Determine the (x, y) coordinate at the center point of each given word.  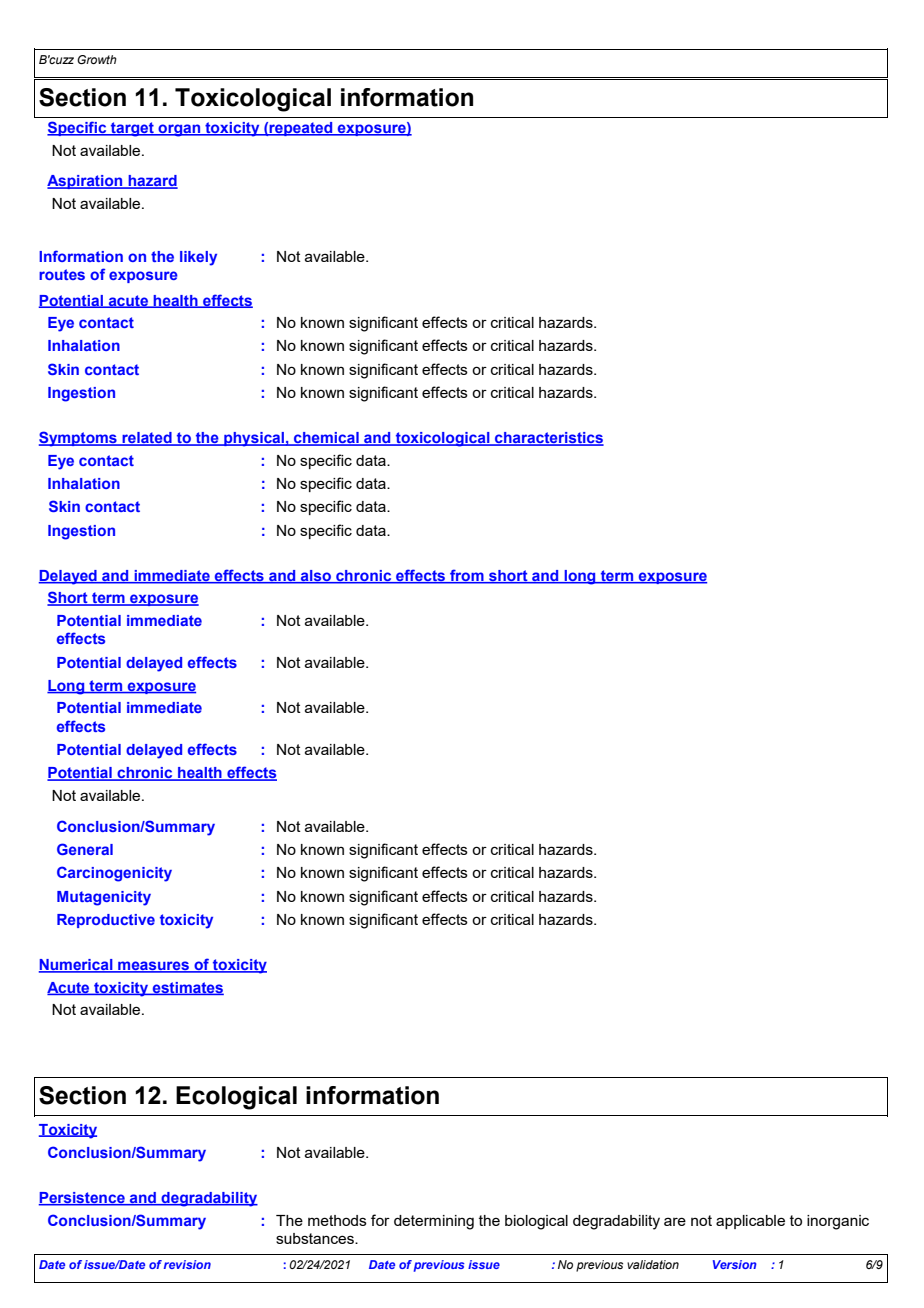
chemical (326, 439)
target (132, 129)
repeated (301, 129)
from (467, 576)
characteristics (548, 439)
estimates (187, 988)
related (147, 439)
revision (187, 1264)
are (675, 1221)
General (85, 849)
